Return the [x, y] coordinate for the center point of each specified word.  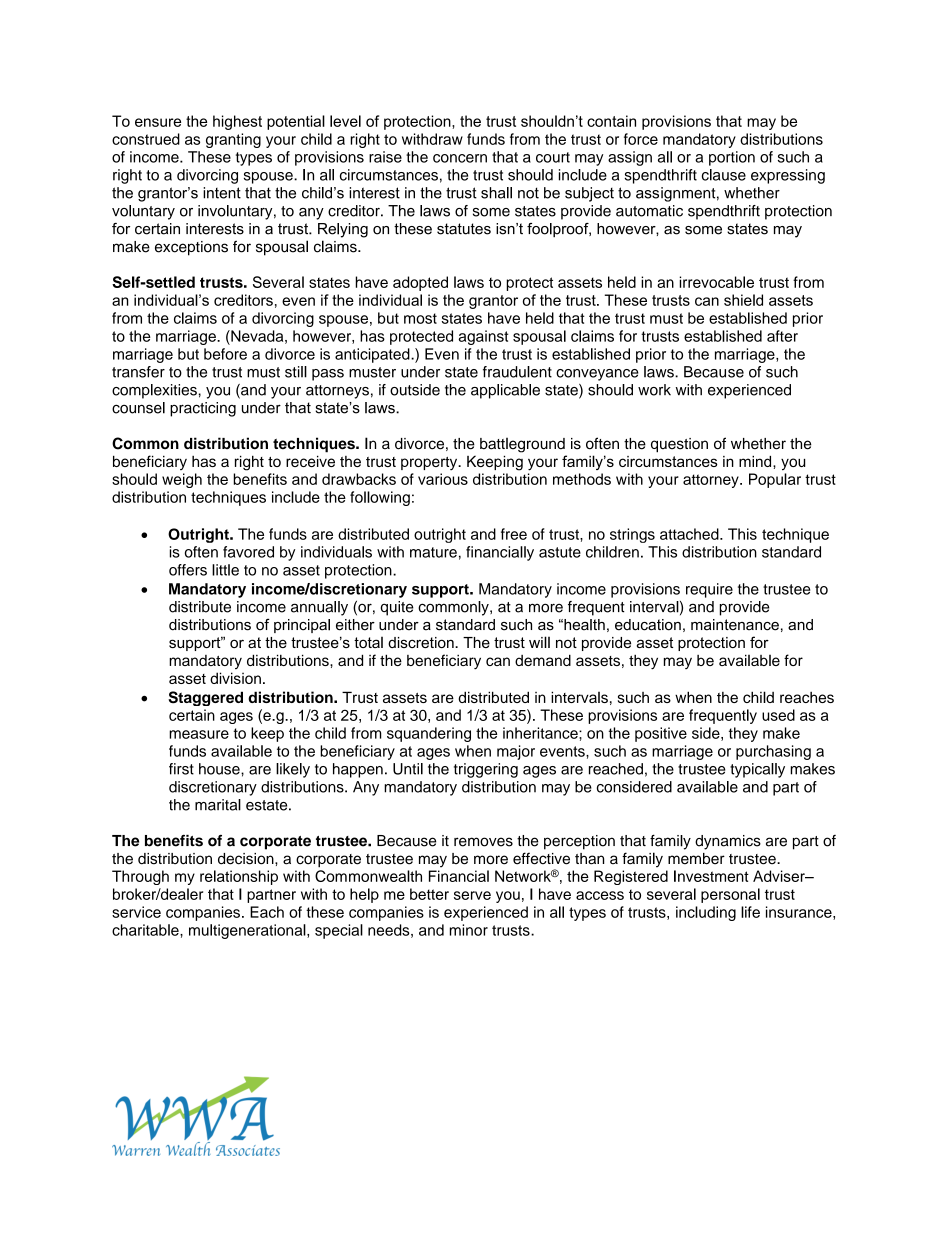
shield [743, 300]
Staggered [205, 698]
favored [248, 552]
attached [690, 534]
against [483, 337]
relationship [239, 877]
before [225, 354]
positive [661, 734]
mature [433, 552]
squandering [429, 734]
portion [732, 158]
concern [460, 158]
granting [233, 140]
